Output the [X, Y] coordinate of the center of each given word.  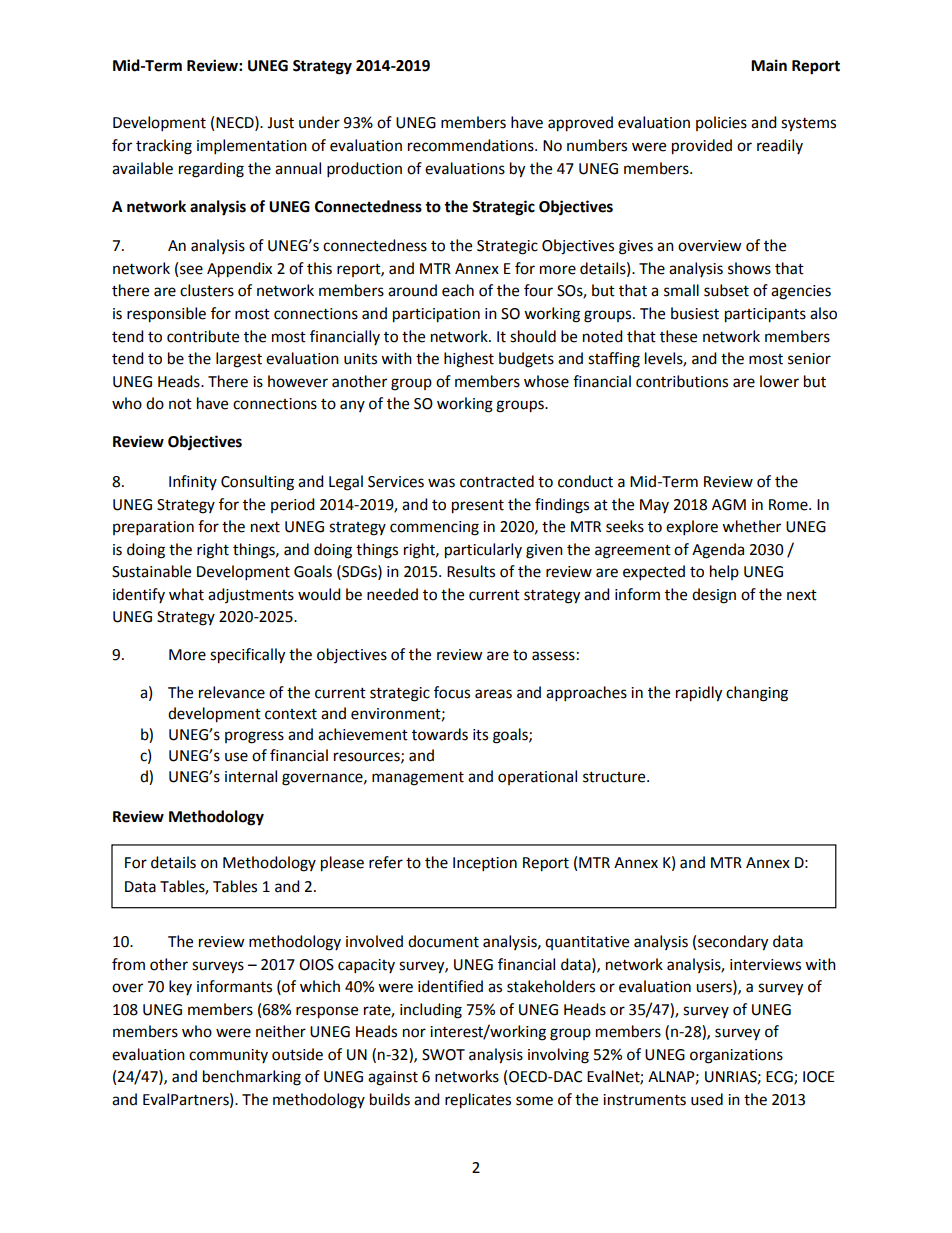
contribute [203, 336]
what [186, 594]
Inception [485, 864]
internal [251, 776]
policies [721, 123]
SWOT [443, 1055]
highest [469, 360]
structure [615, 777]
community [228, 1056]
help [724, 572]
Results [471, 571]
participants [765, 315]
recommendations [472, 145]
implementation [252, 147]
